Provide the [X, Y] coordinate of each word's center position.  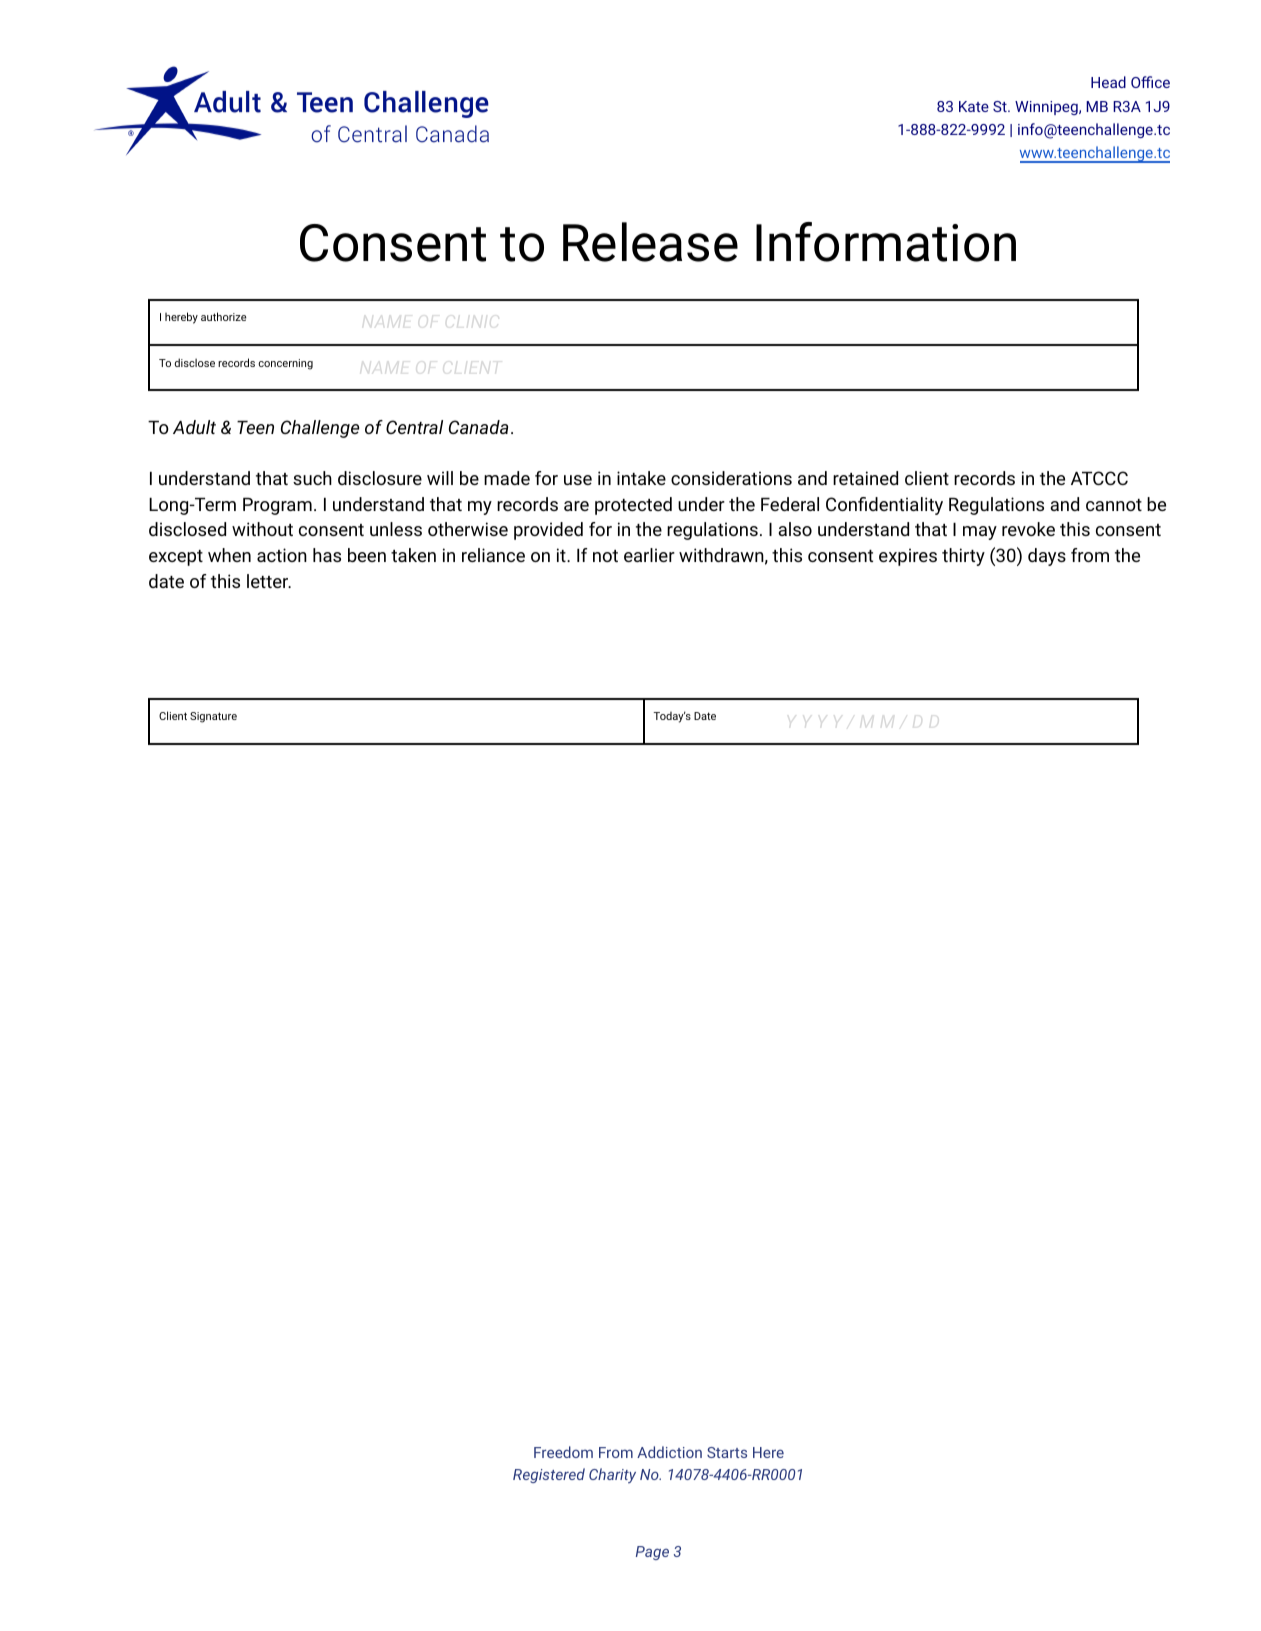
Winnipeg [1047, 108]
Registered [549, 1475]
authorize [224, 316]
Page [652, 1553]
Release [650, 242]
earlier [649, 555]
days [1047, 557]
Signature [213, 717]
